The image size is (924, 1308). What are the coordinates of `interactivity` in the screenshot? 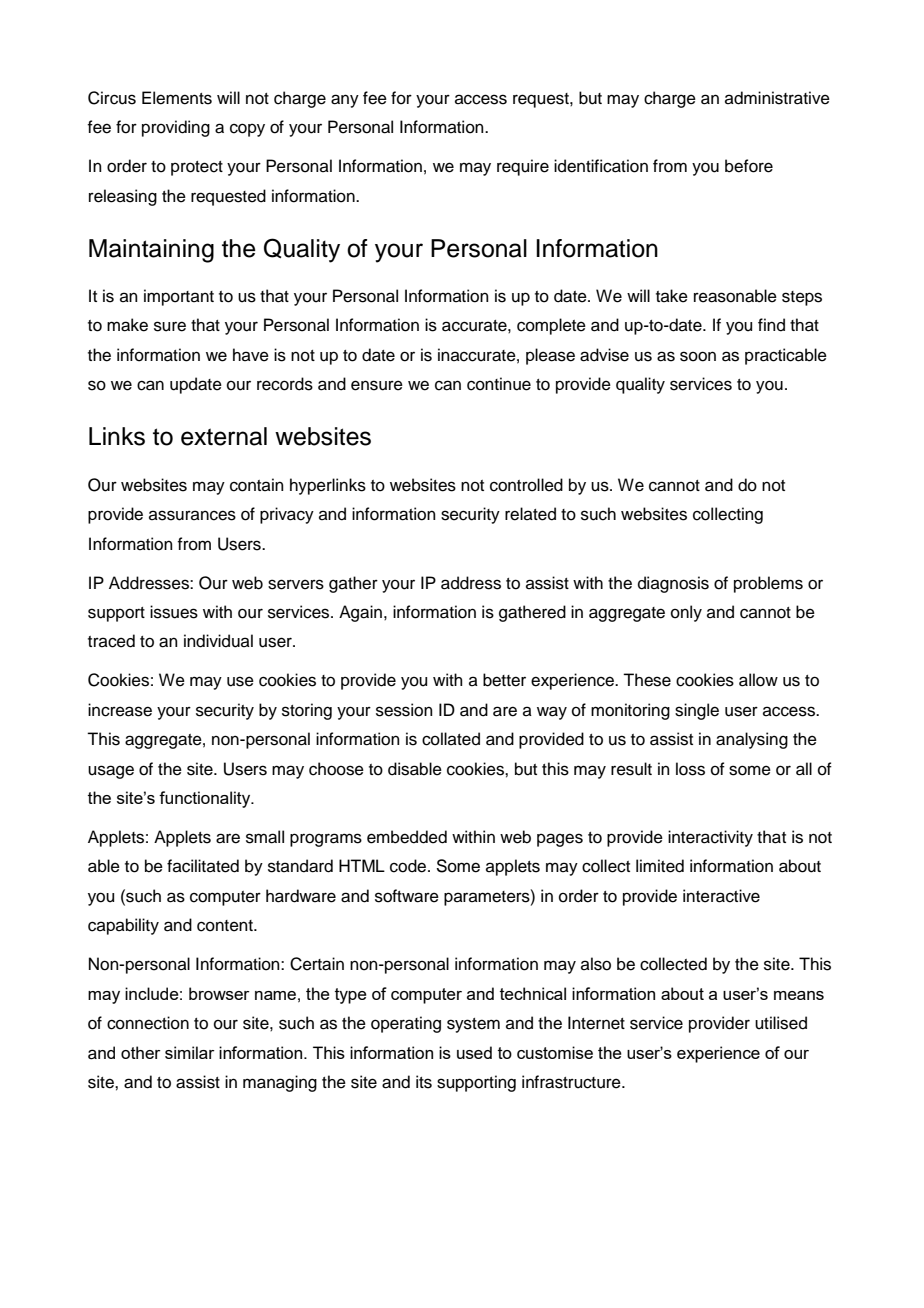 It's located at (710, 838).
